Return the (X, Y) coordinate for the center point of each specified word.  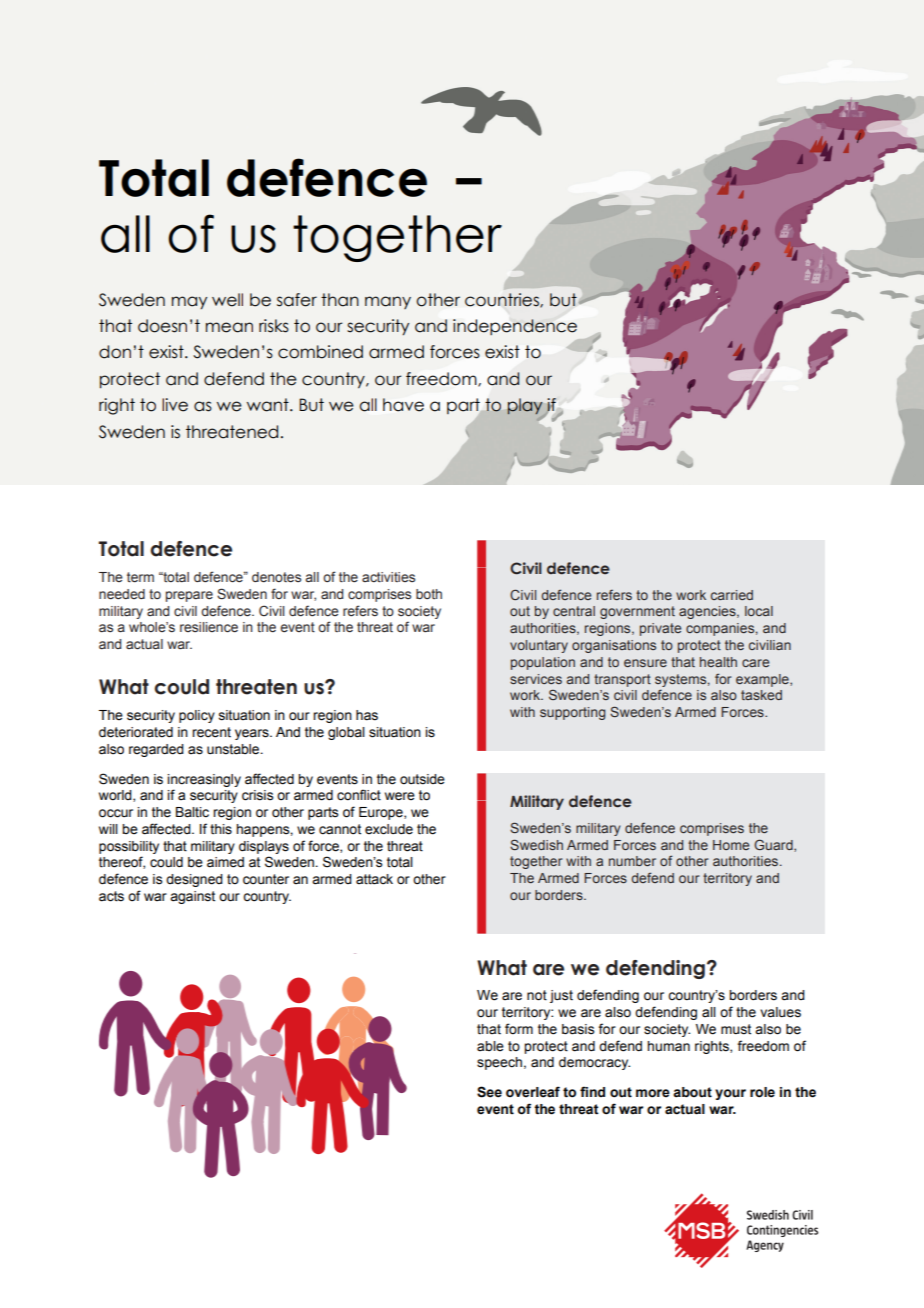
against (192, 897)
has (367, 715)
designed (194, 880)
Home (731, 845)
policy (197, 716)
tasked (761, 695)
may (189, 302)
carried (732, 595)
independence (515, 327)
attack (374, 879)
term (140, 577)
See (489, 1092)
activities (388, 577)
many (388, 302)
